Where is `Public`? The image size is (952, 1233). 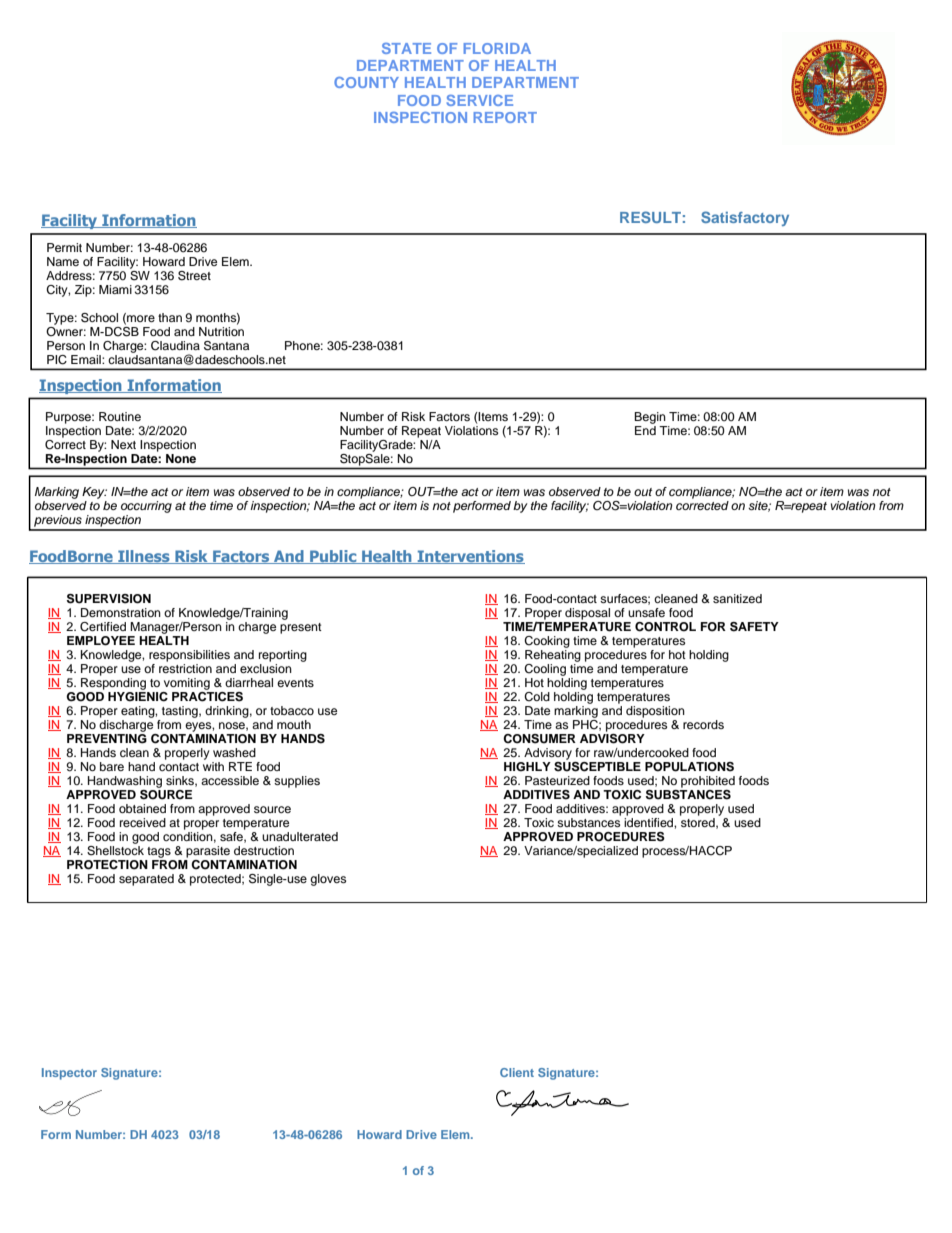
Public is located at coordinates (333, 557).
